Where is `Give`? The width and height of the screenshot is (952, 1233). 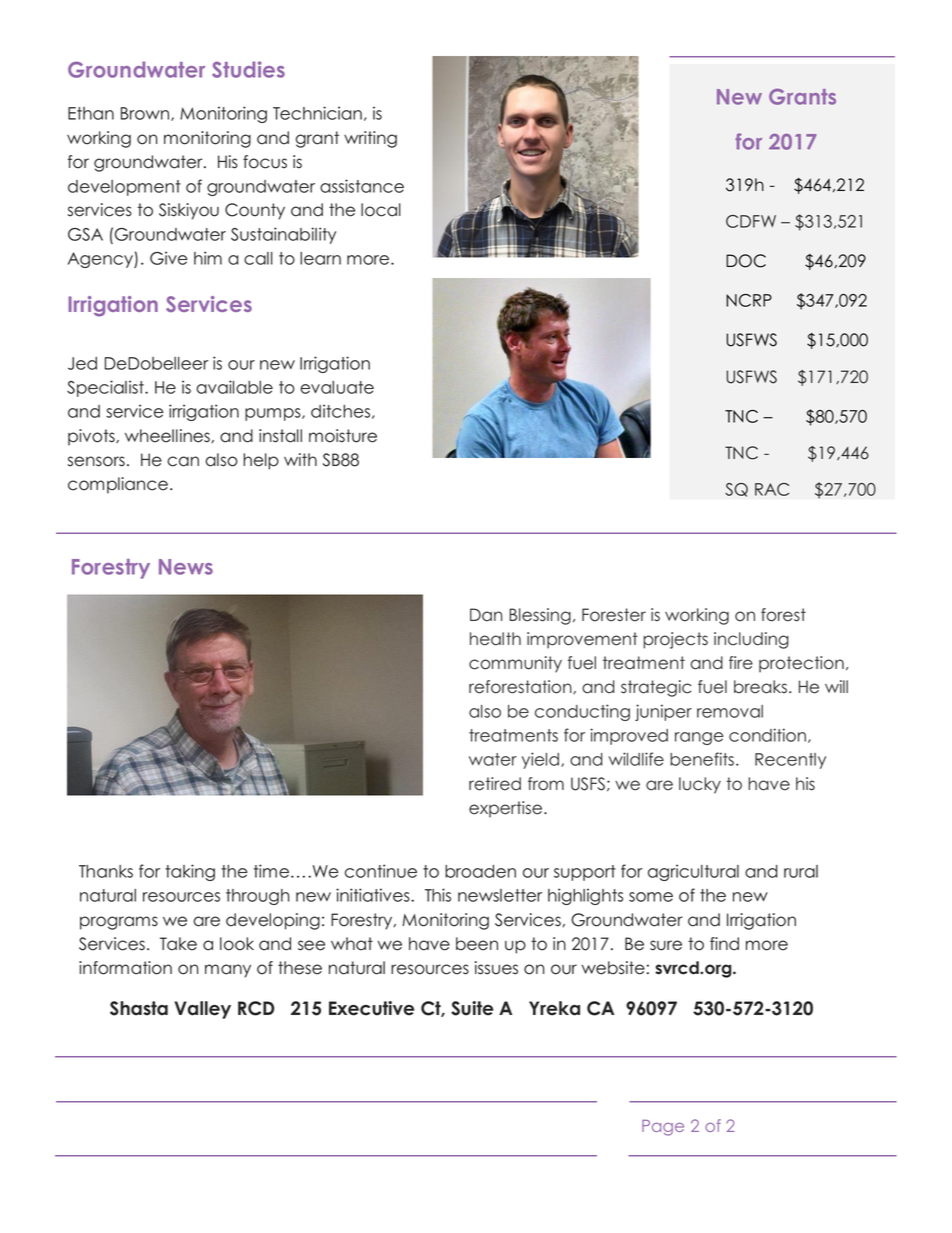 Give is located at coordinates (169, 258).
